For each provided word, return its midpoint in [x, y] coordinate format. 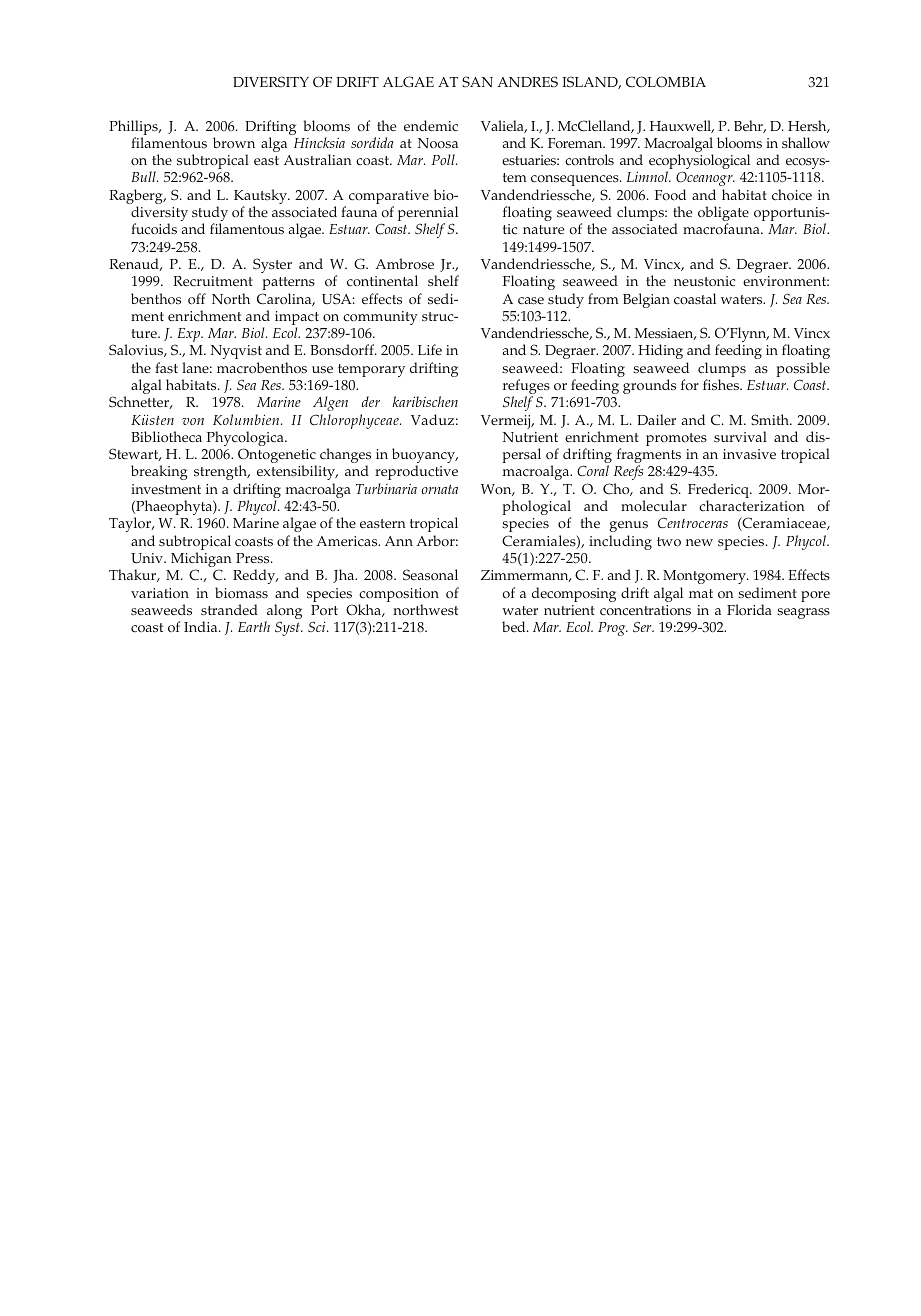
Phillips [134, 129]
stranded [229, 610]
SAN [477, 81]
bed [515, 626]
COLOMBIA [666, 82]
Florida [749, 610]
